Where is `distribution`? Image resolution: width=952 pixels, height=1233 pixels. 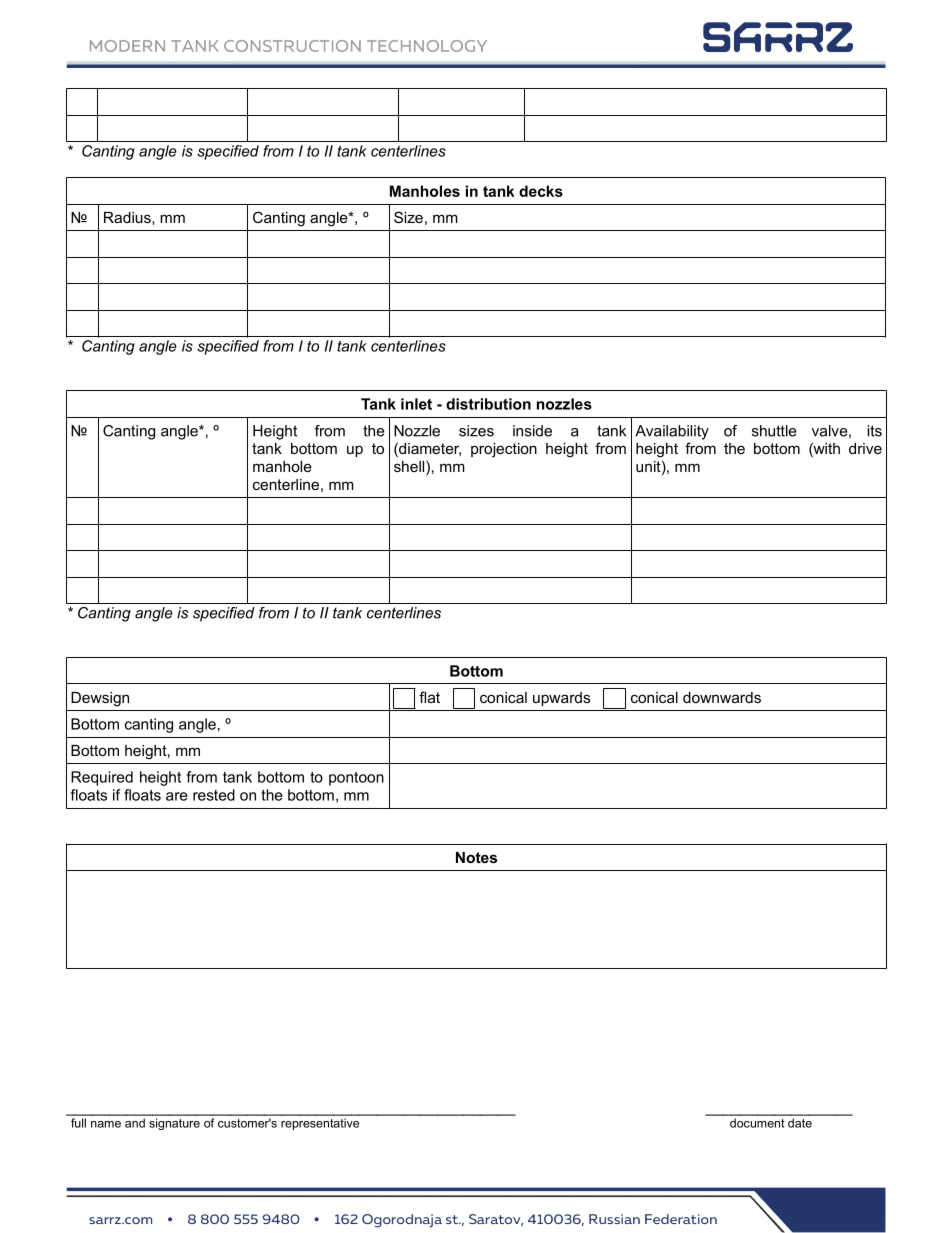 distribution is located at coordinates (488, 404).
